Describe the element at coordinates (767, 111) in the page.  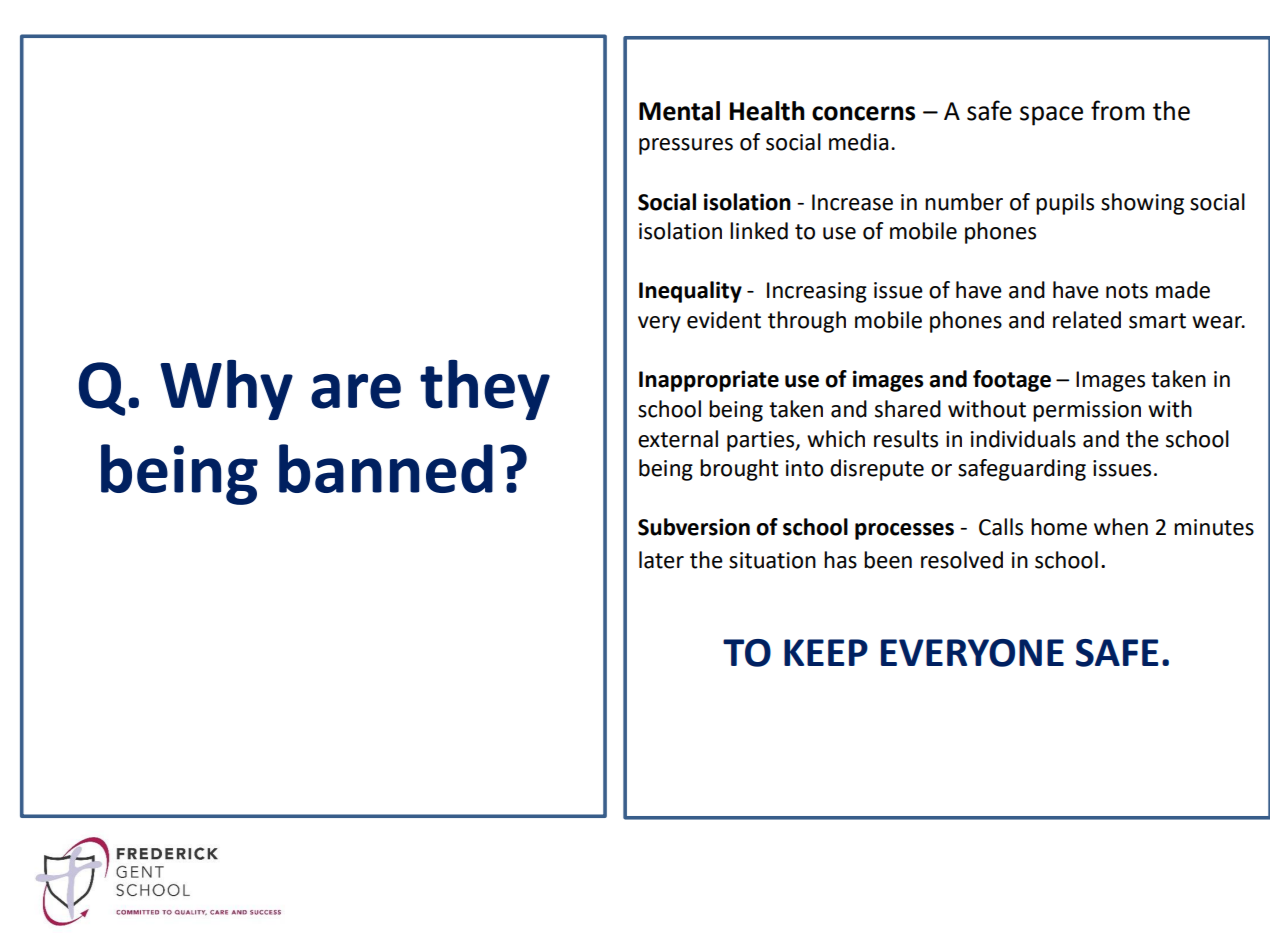
I see `Health` at that location.
